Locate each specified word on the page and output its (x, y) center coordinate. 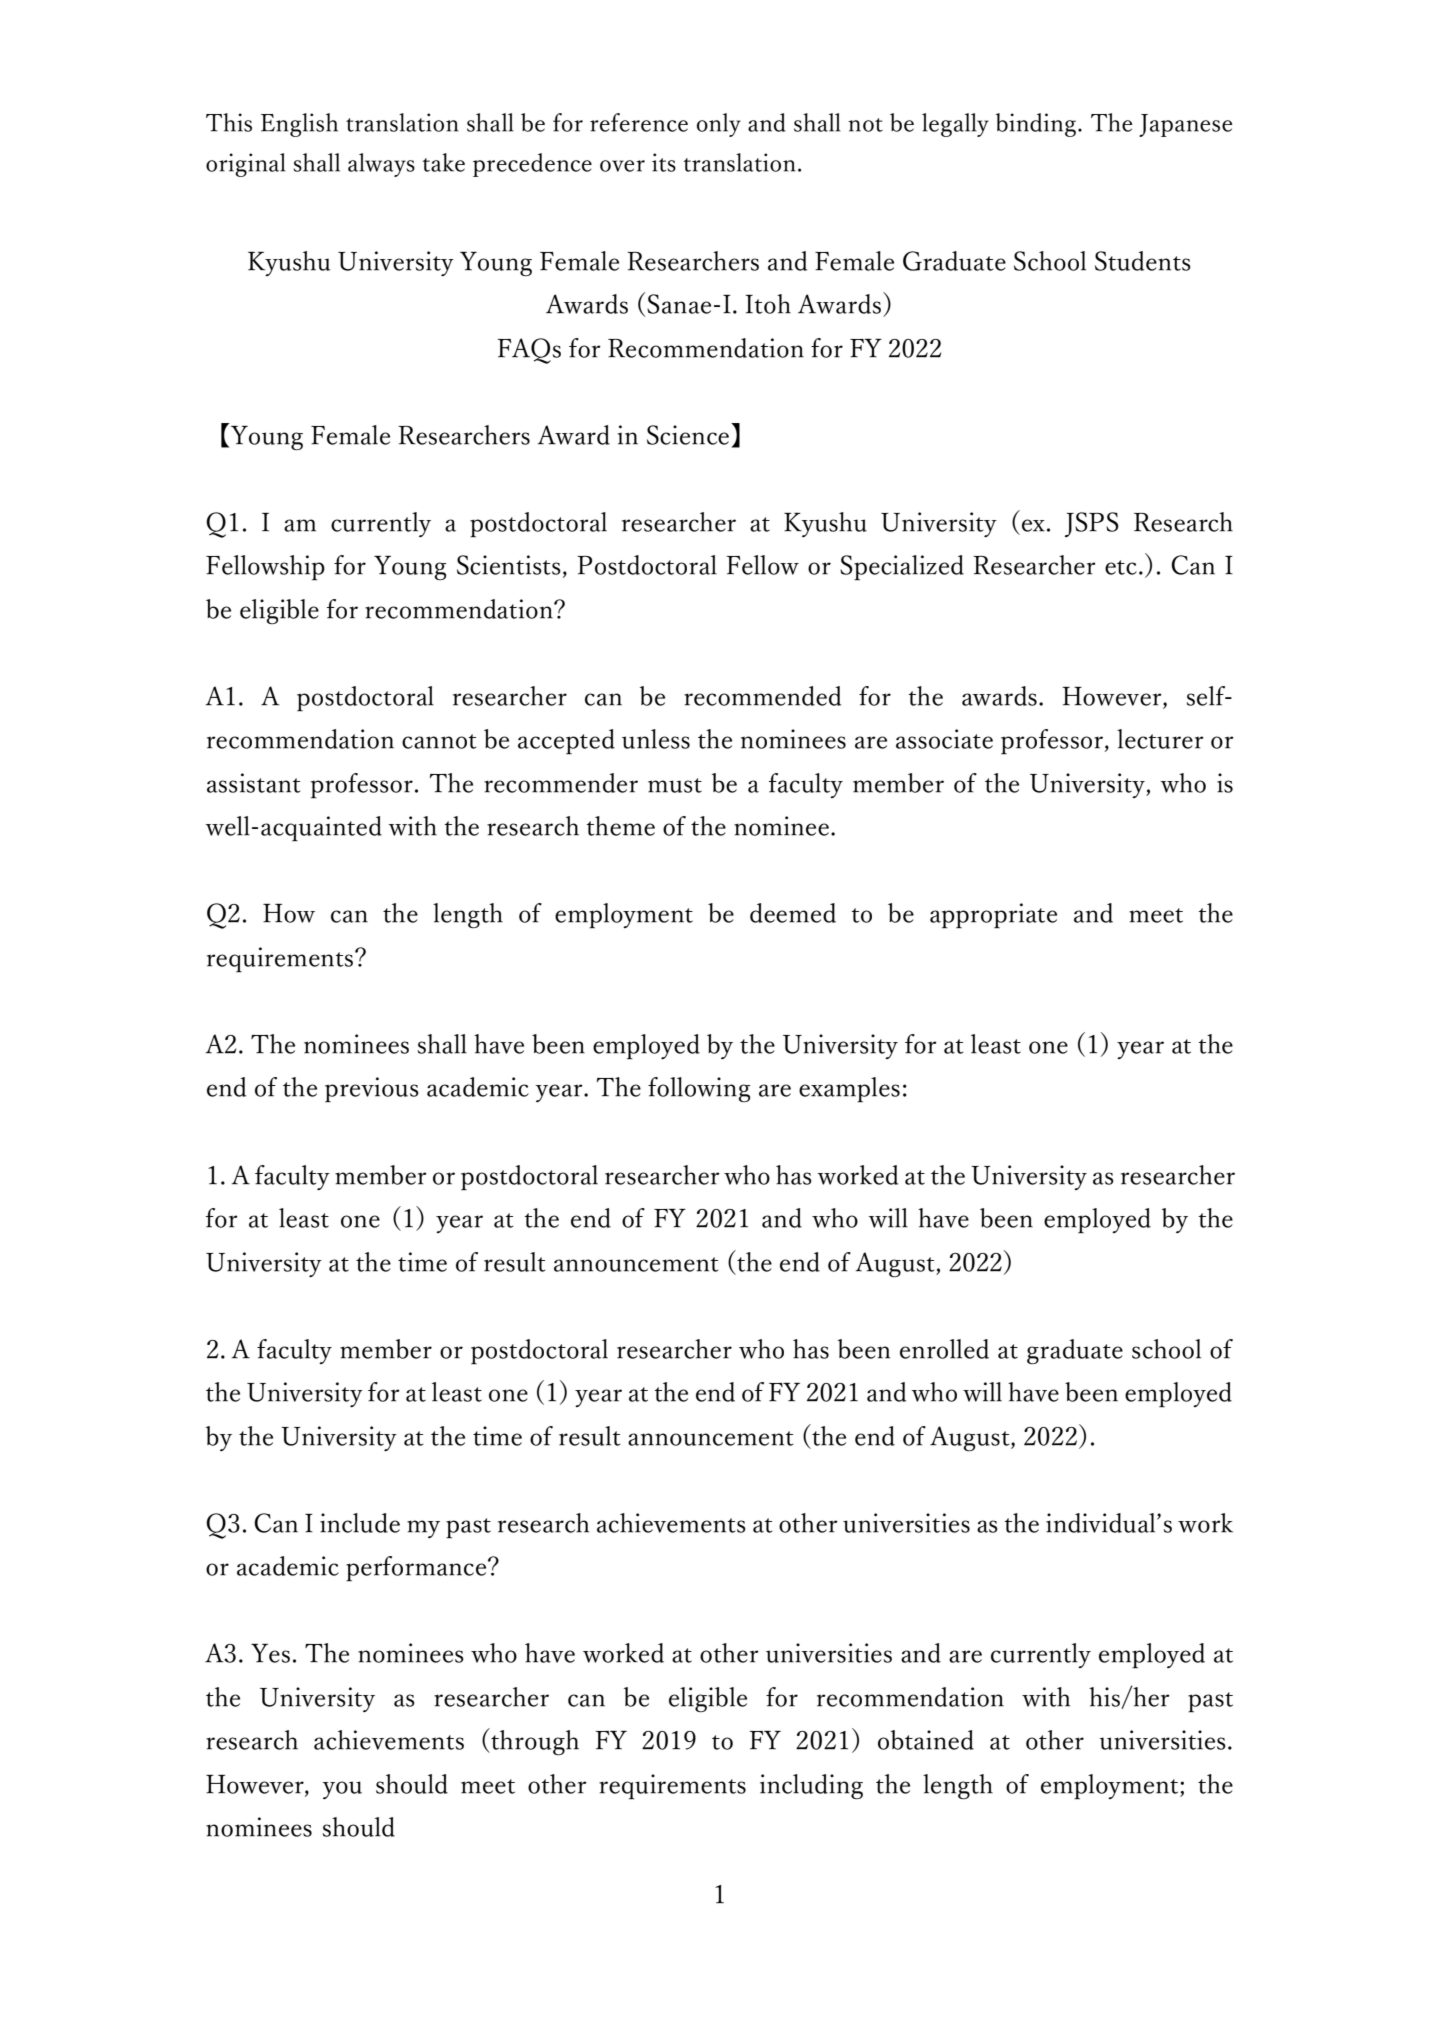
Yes (270, 1653)
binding (1036, 125)
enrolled (944, 1349)
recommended (762, 696)
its (664, 162)
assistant (253, 783)
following (699, 1089)
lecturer (1160, 739)
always (381, 165)
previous (372, 1089)
